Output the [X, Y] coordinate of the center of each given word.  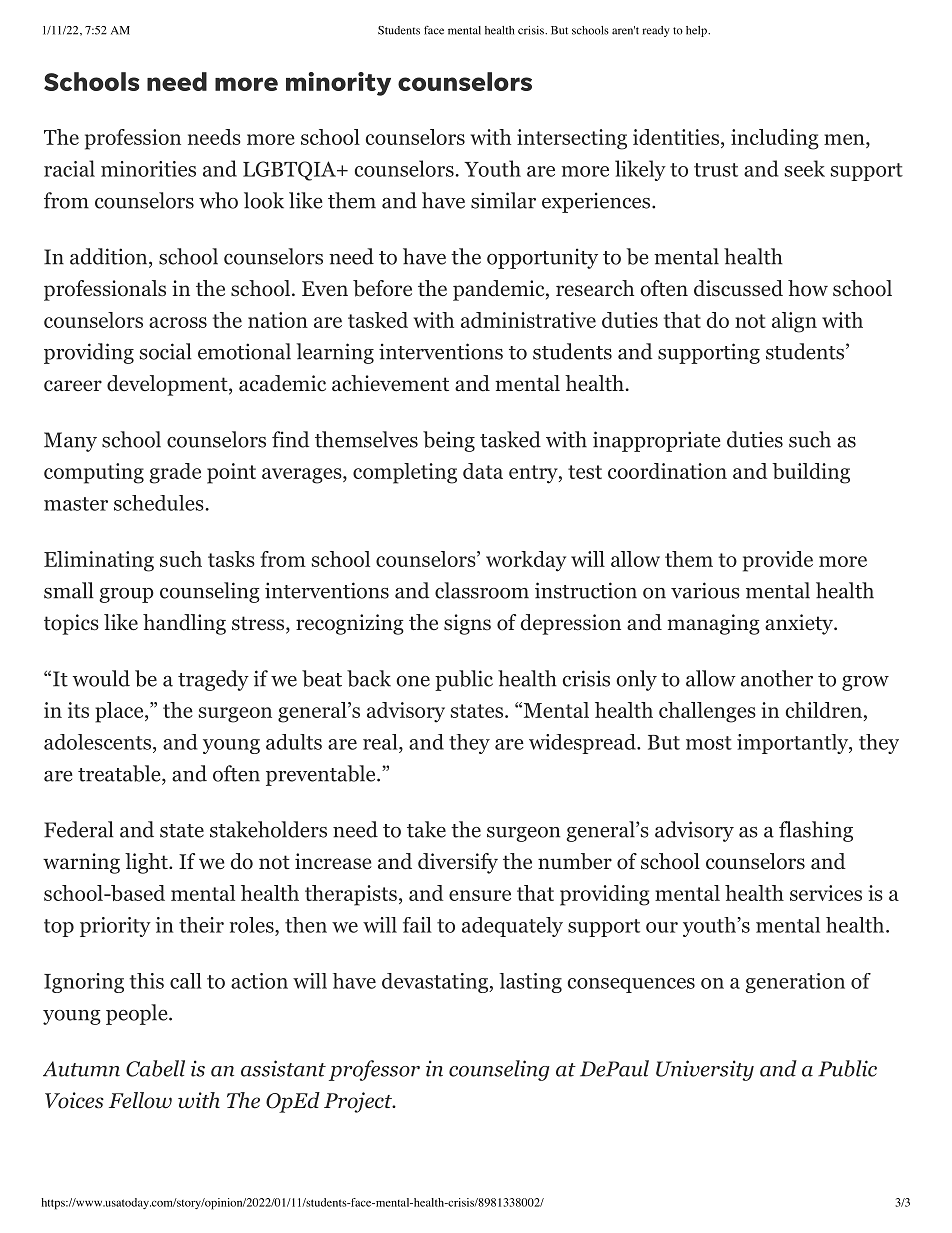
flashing [816, 831]
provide [778, 561]
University [705, 1070]
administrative [528, 320]
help [697, 31]
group [126, 595]
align [794, 322]
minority [338, 84]
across [178, 322]
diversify [458, 863]
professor [374, 1070]
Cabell [155, 1068]
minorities [148, 169]
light [147, 863]
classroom [482, 590]
